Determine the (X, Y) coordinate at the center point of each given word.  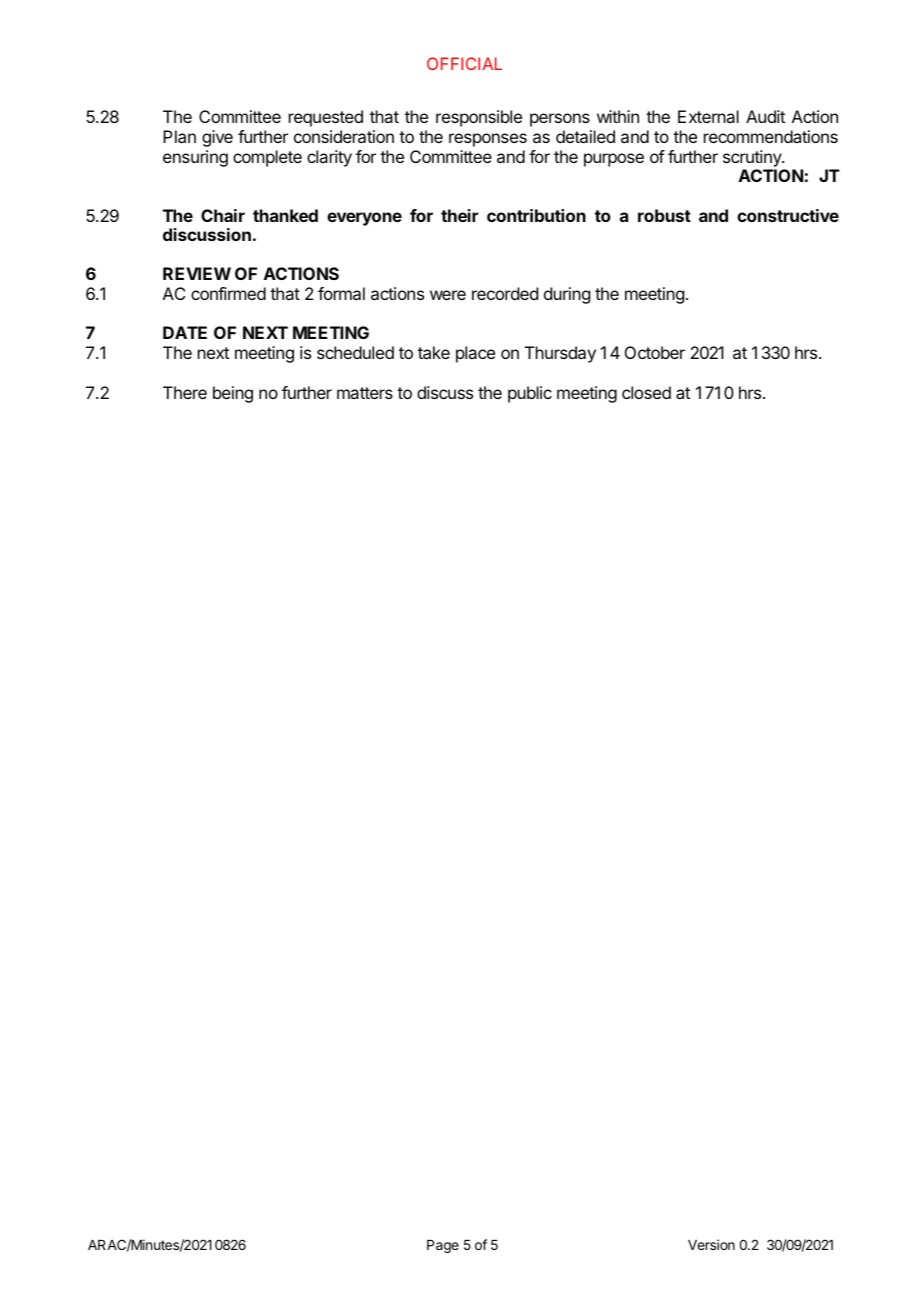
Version (711, 1244)
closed (646, 392)
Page (443, 1246)
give (217, 138)
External (708, 116)
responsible (479, 118)
